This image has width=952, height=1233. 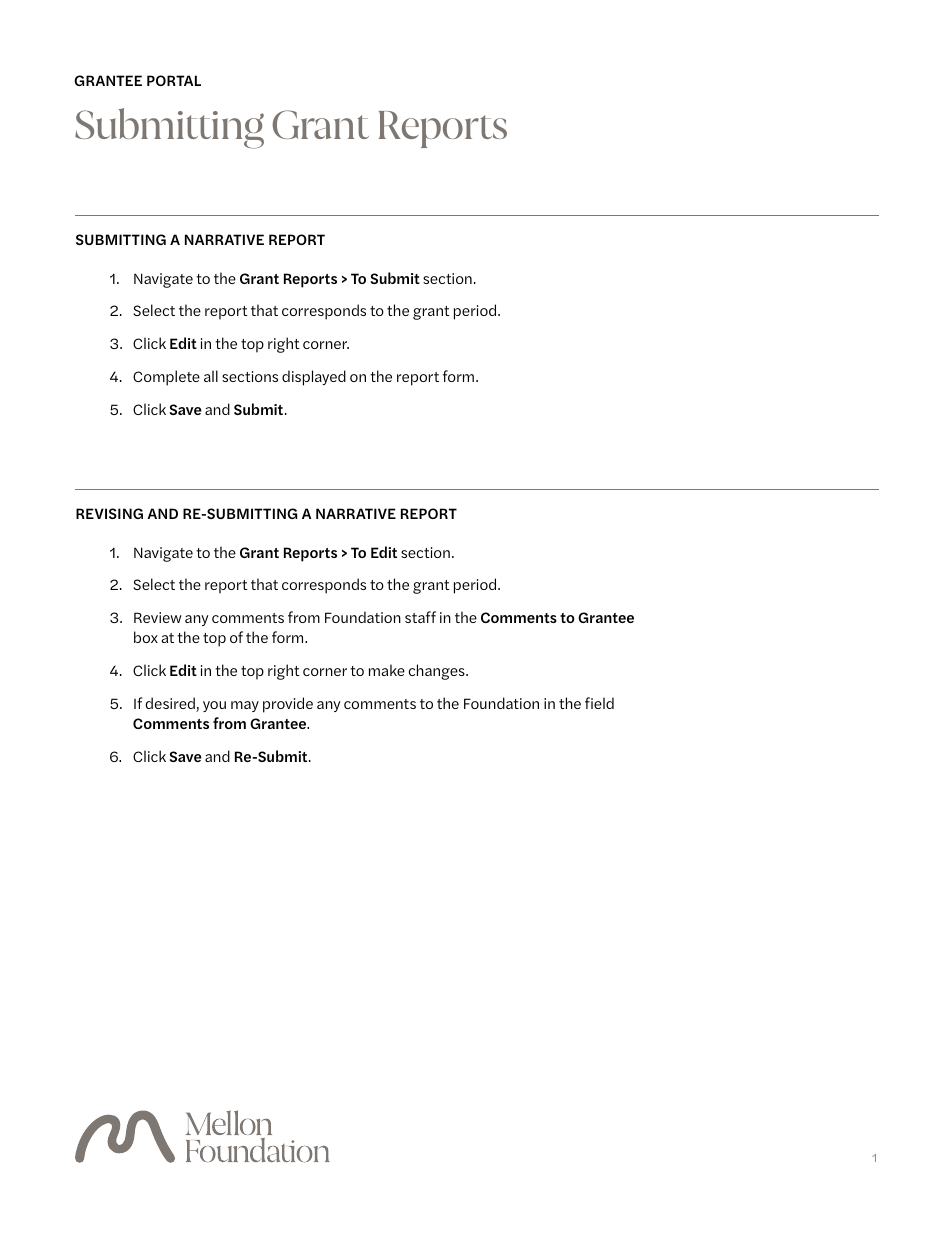 What do you see at coordinates (146, 637) in the image?
I see `box` at bounding box center [146, 637].
